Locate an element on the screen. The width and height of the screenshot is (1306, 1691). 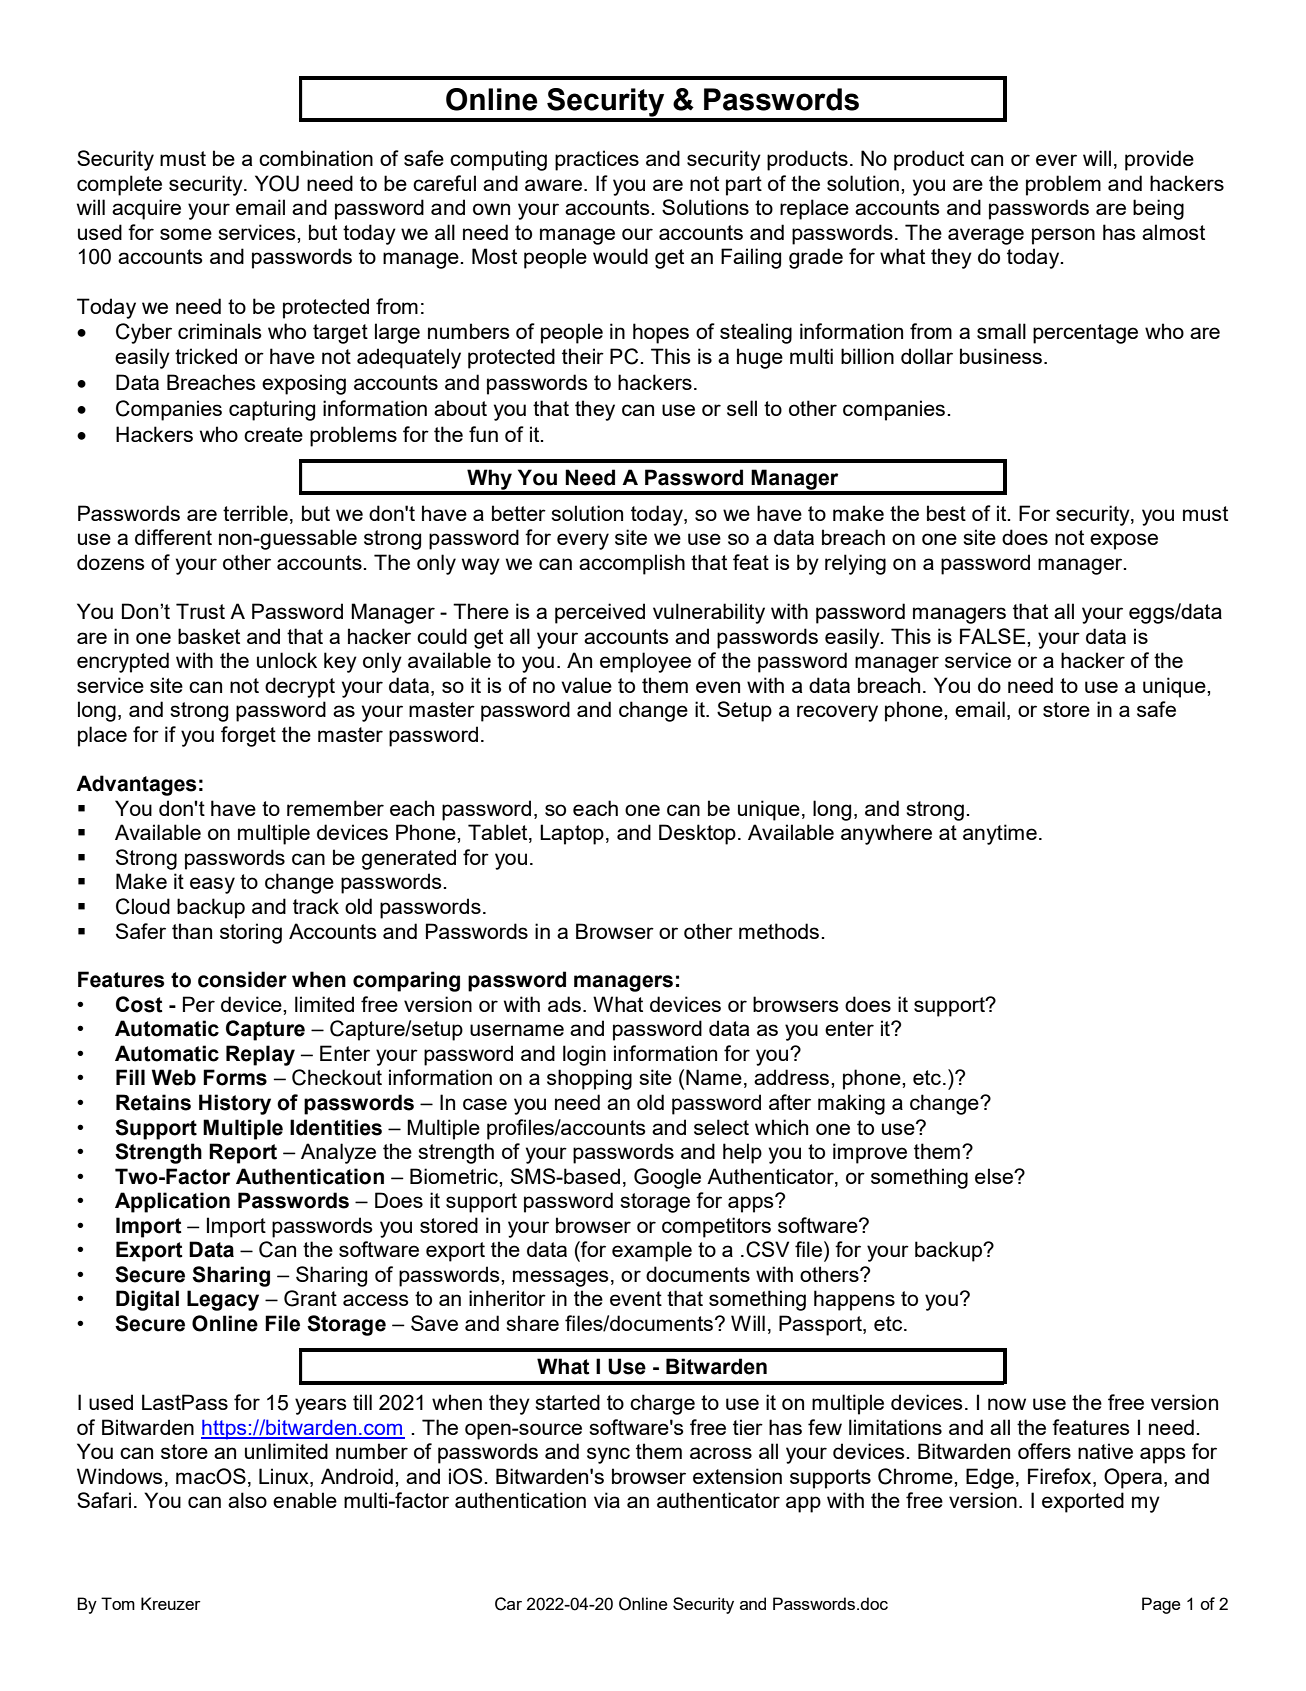
practices is located at coordinates (597, 160).
